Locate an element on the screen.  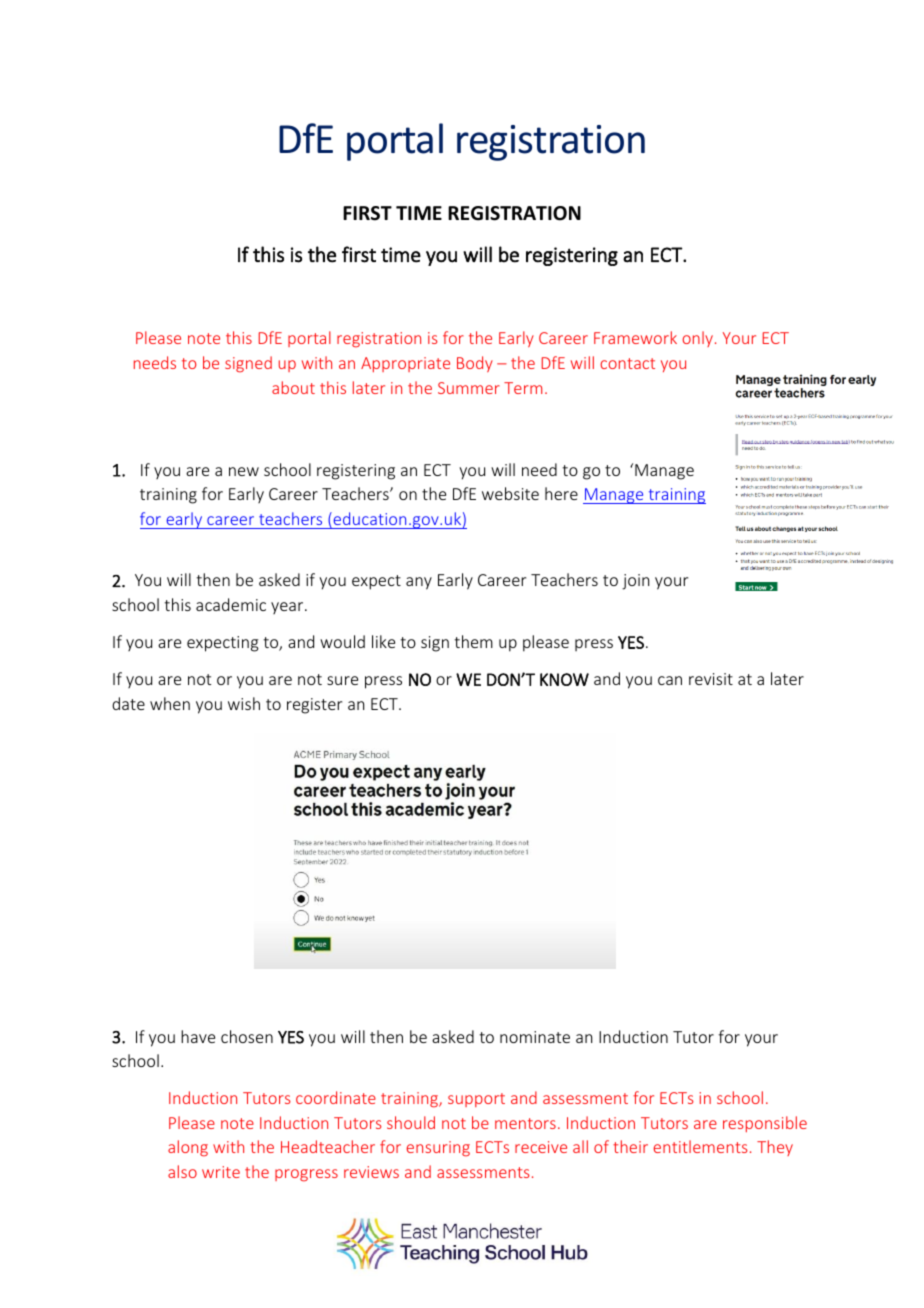
can is located at coordinates (670, 680).
